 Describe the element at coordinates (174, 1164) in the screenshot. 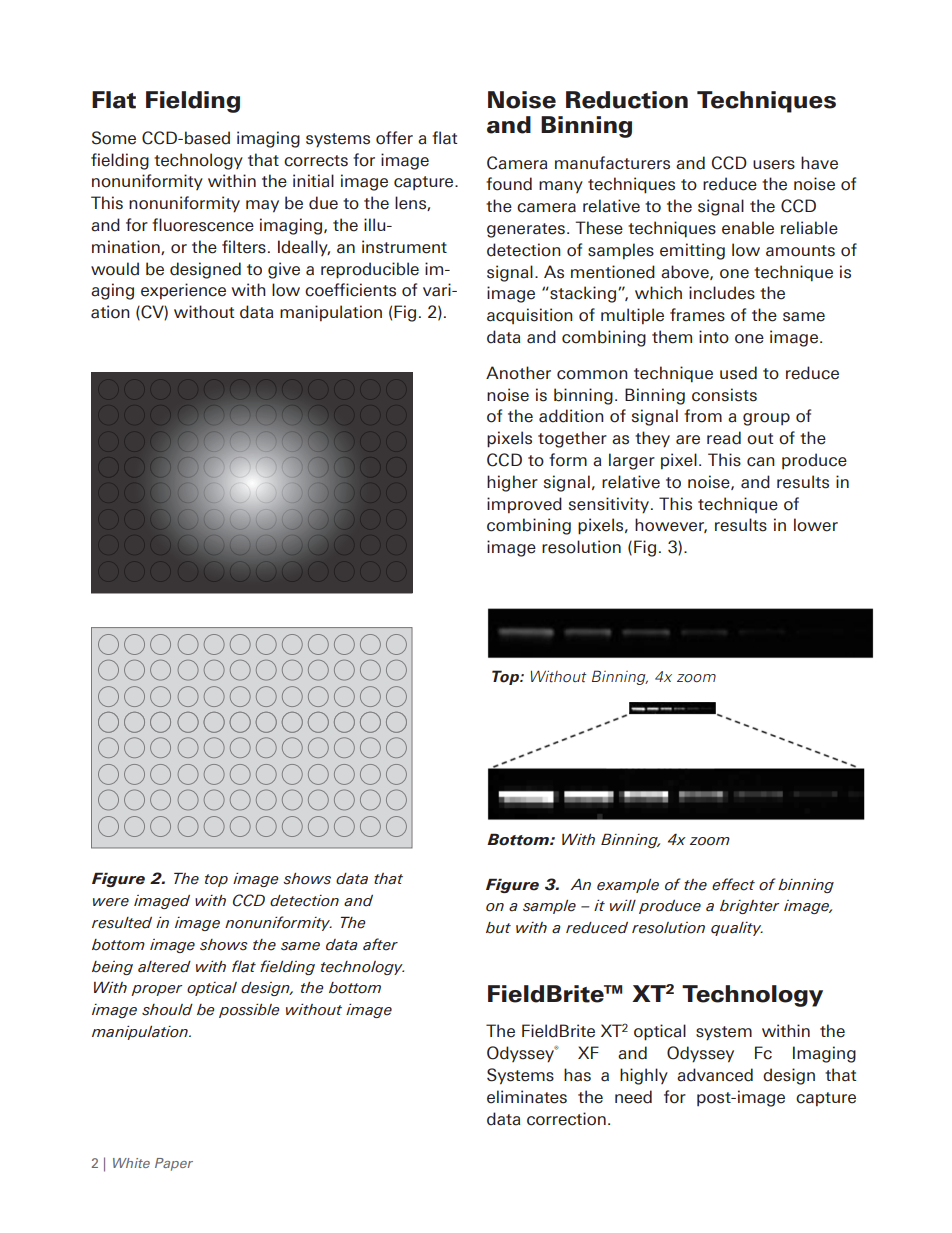

I see `Paper` at that location.
